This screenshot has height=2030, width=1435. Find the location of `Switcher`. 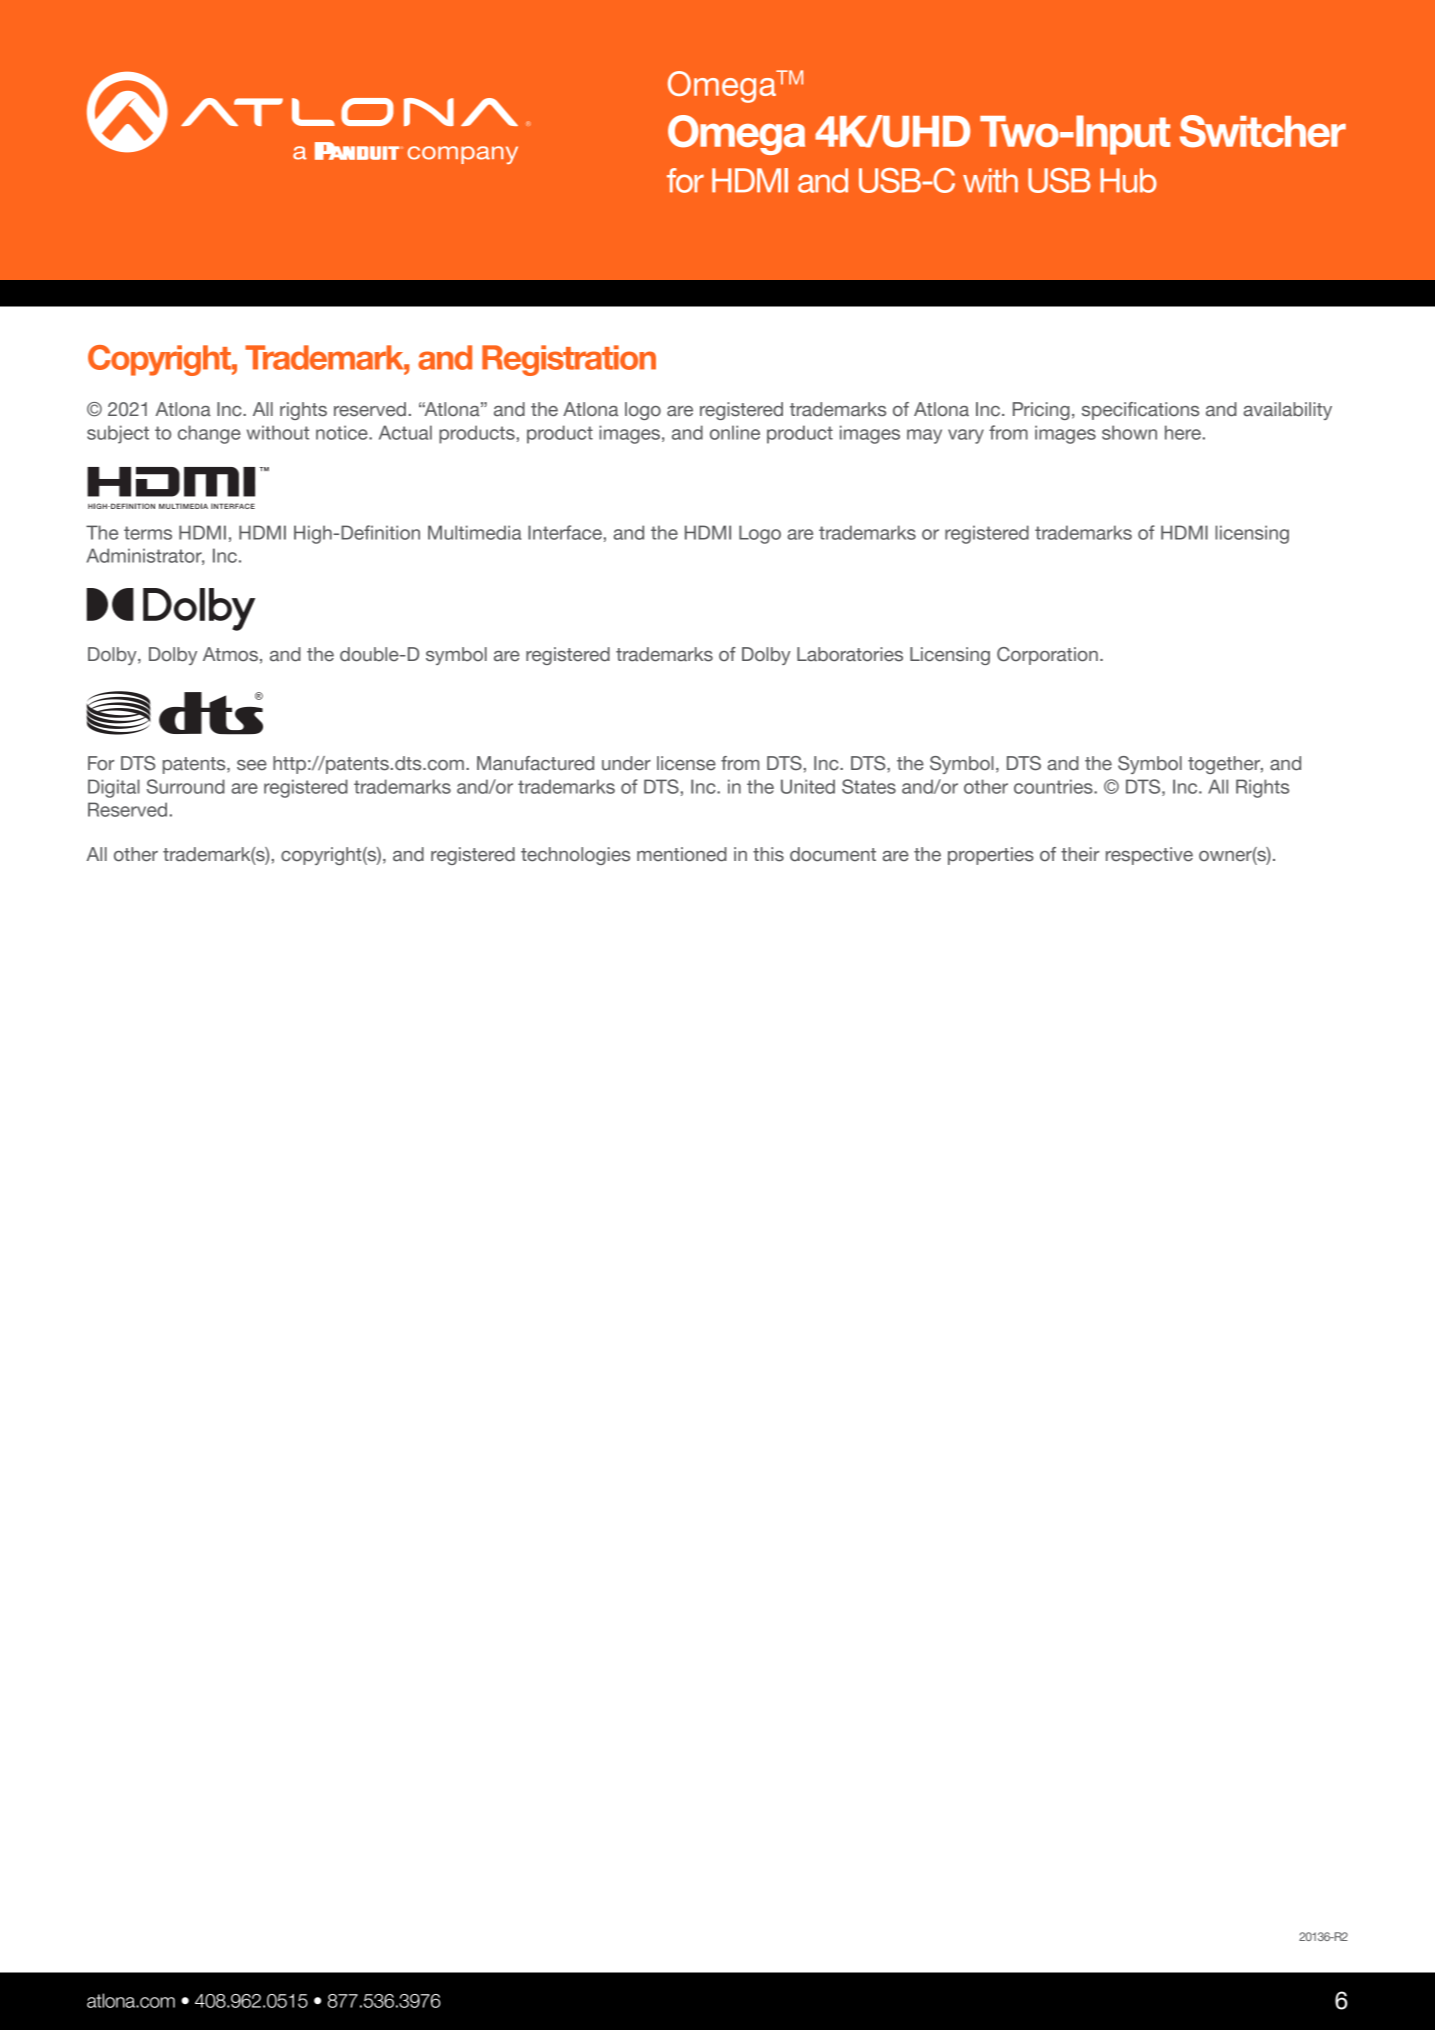

Switcher is located at coordinates (1263, 131).
